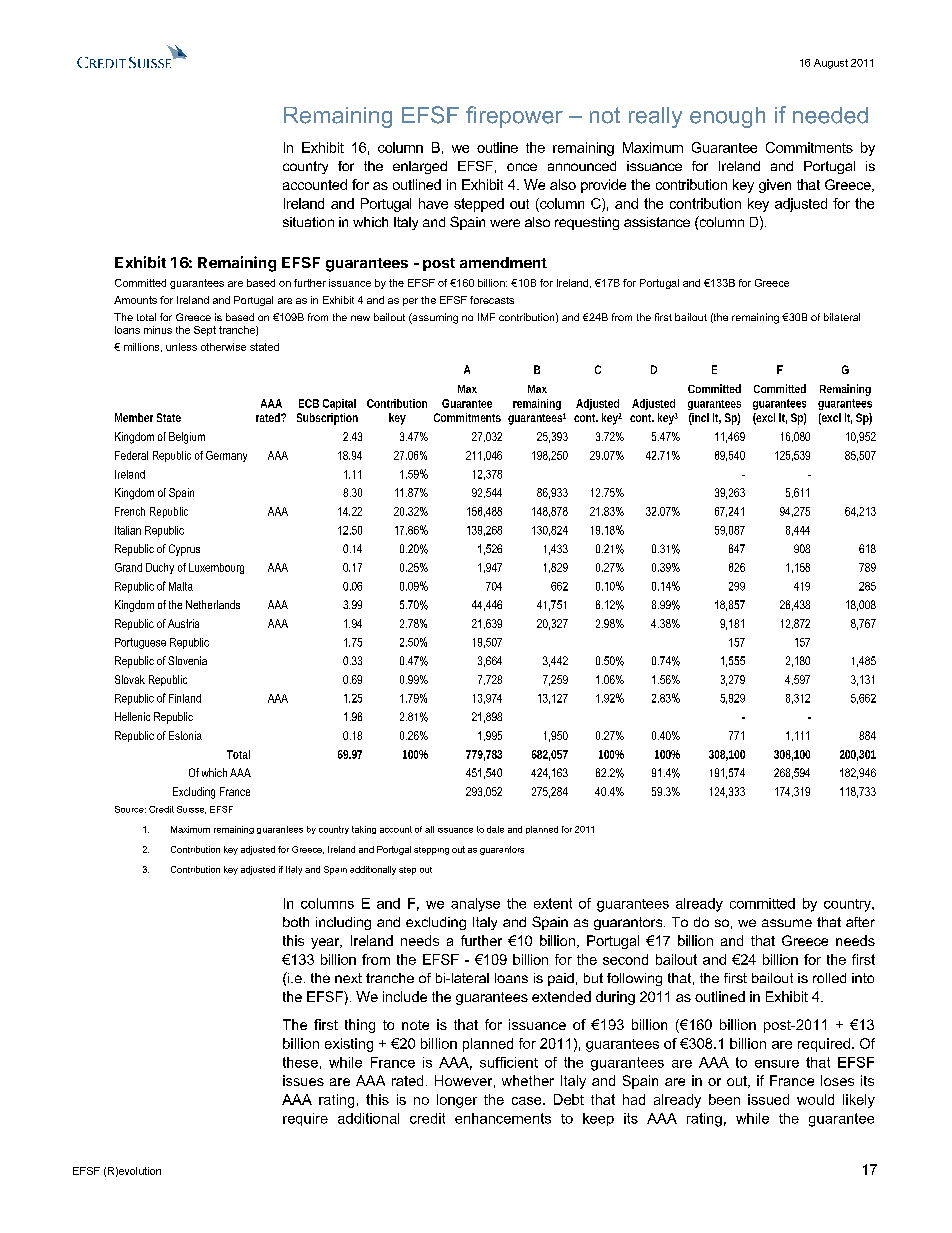  What do you see at coordinates (308, 222) in the screenshot?
I see `situation` at bounding box center [308, 222].
